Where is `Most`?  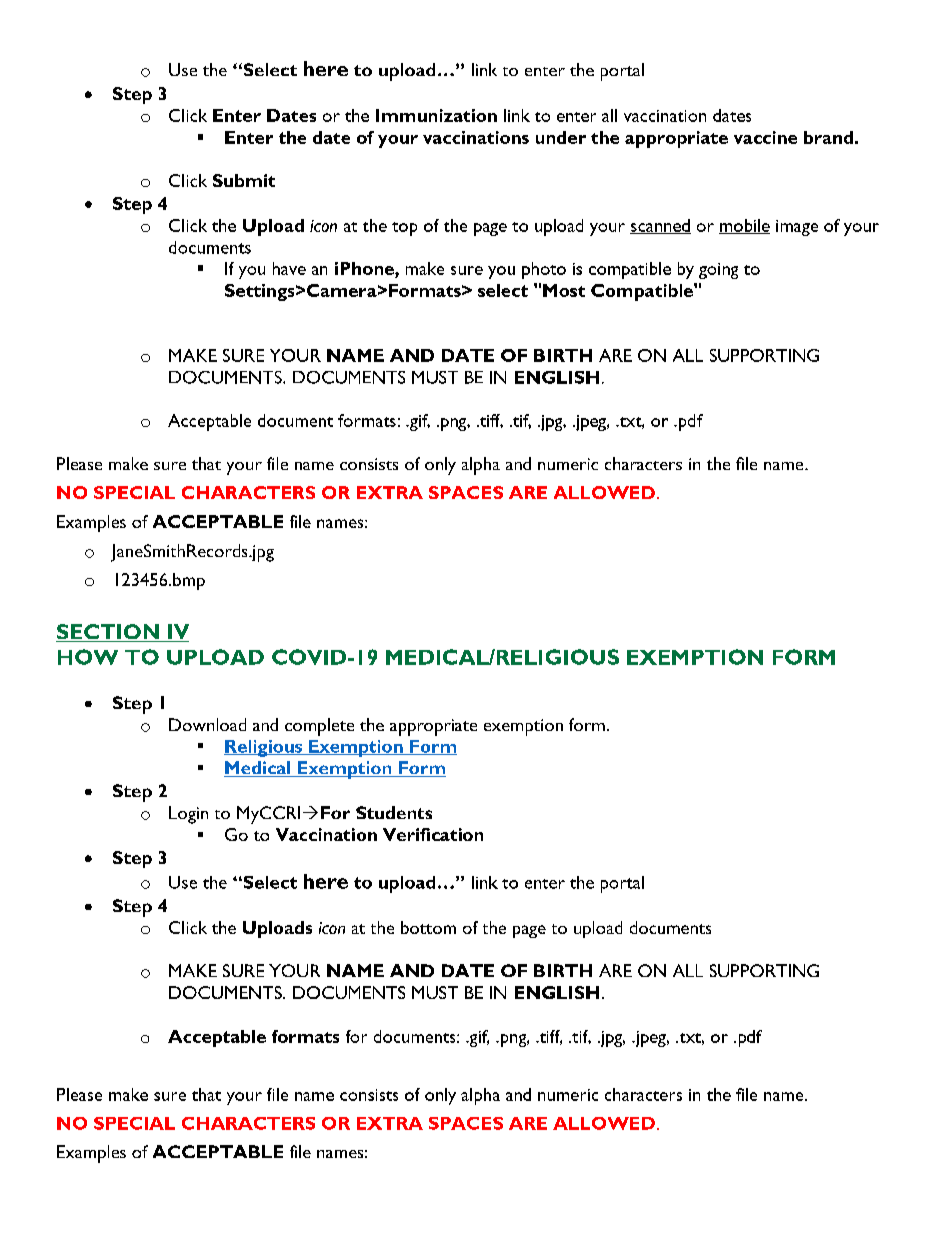 Most is located at coordinates (564, 290).
